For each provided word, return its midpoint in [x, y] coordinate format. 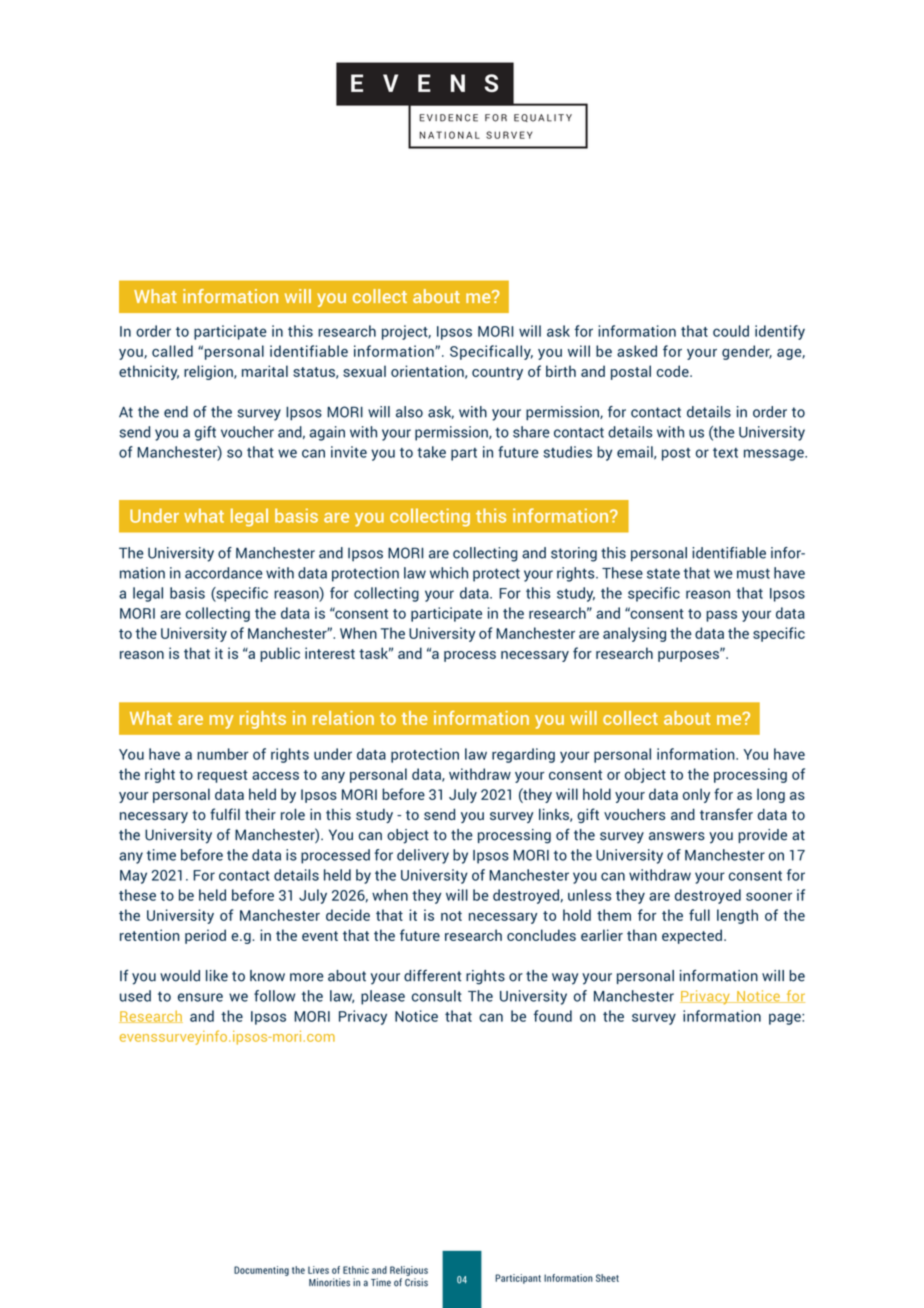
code [674, 371]
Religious [409, 1271]
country [497, 373]
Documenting [261, 1271]
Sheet [607, 1278]
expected [692, 936]
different [432, 975]
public [280, 654]
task [375, 653]
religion [209, 372]
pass [721, 616]
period [205, 936]
